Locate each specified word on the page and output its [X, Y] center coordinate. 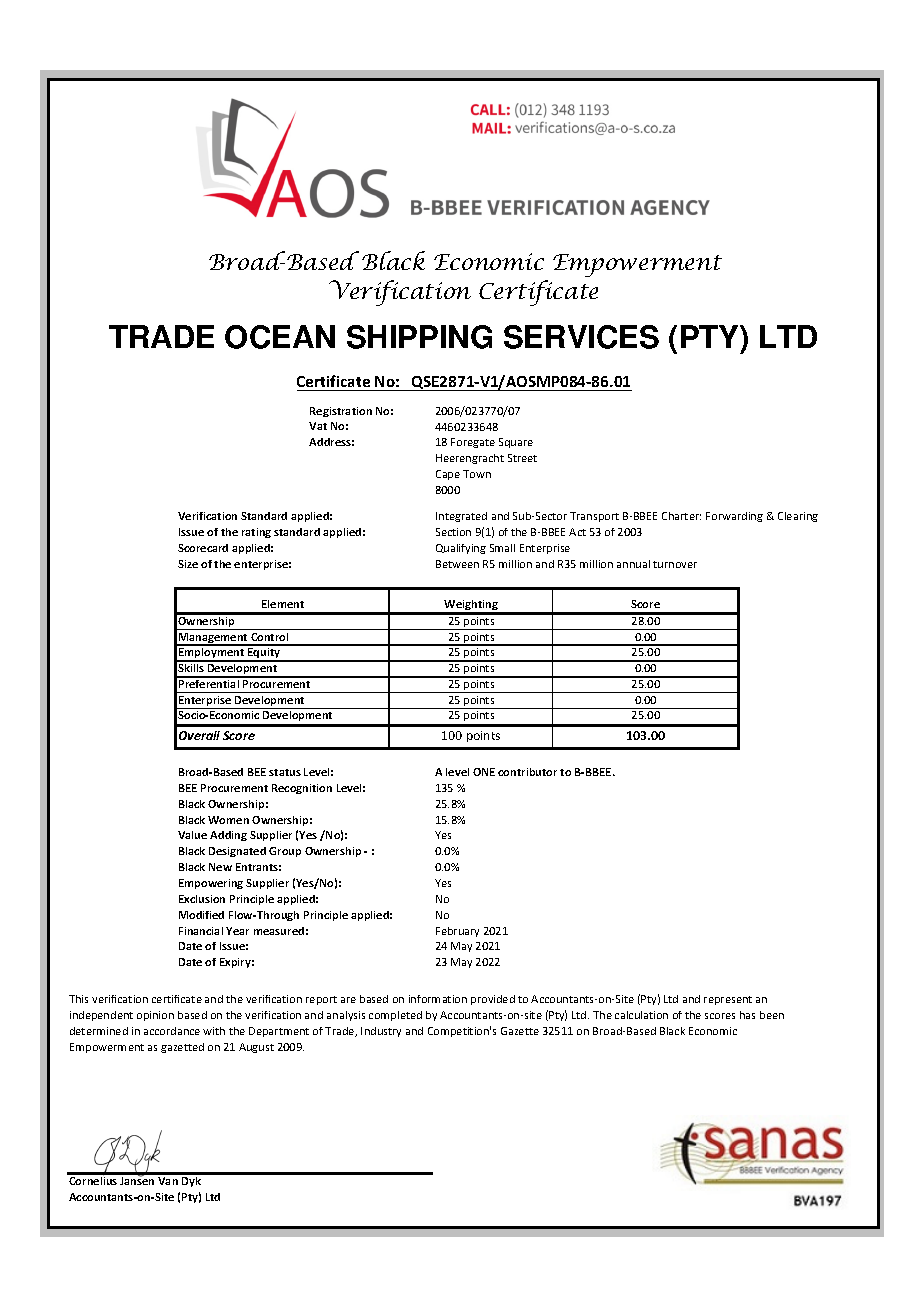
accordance [172, 1031]
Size [188, 564]
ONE [484, 772]
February [457, 932]
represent [728, 1000]
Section [453, 532]
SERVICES [581, 337]
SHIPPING [419, 337]
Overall [199, 735]
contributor [527, 772]
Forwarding [734, 517]
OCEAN [280, 337]
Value [192, 835]
